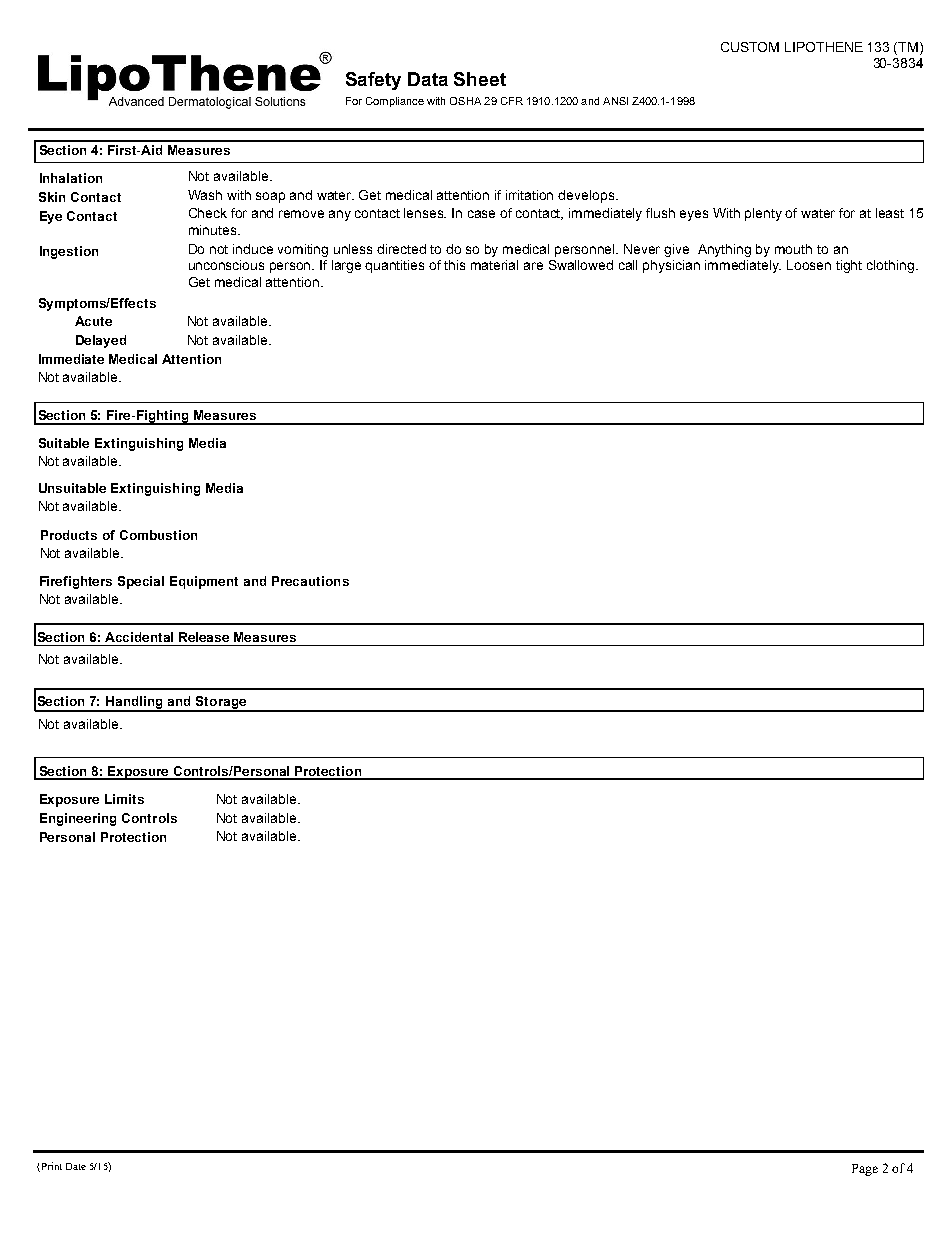 Image resolution: width=952 pixels, height=1233 pixels. Describe the element at coordinates (71, 178) in the document. I see `Inhalation` at that location.
